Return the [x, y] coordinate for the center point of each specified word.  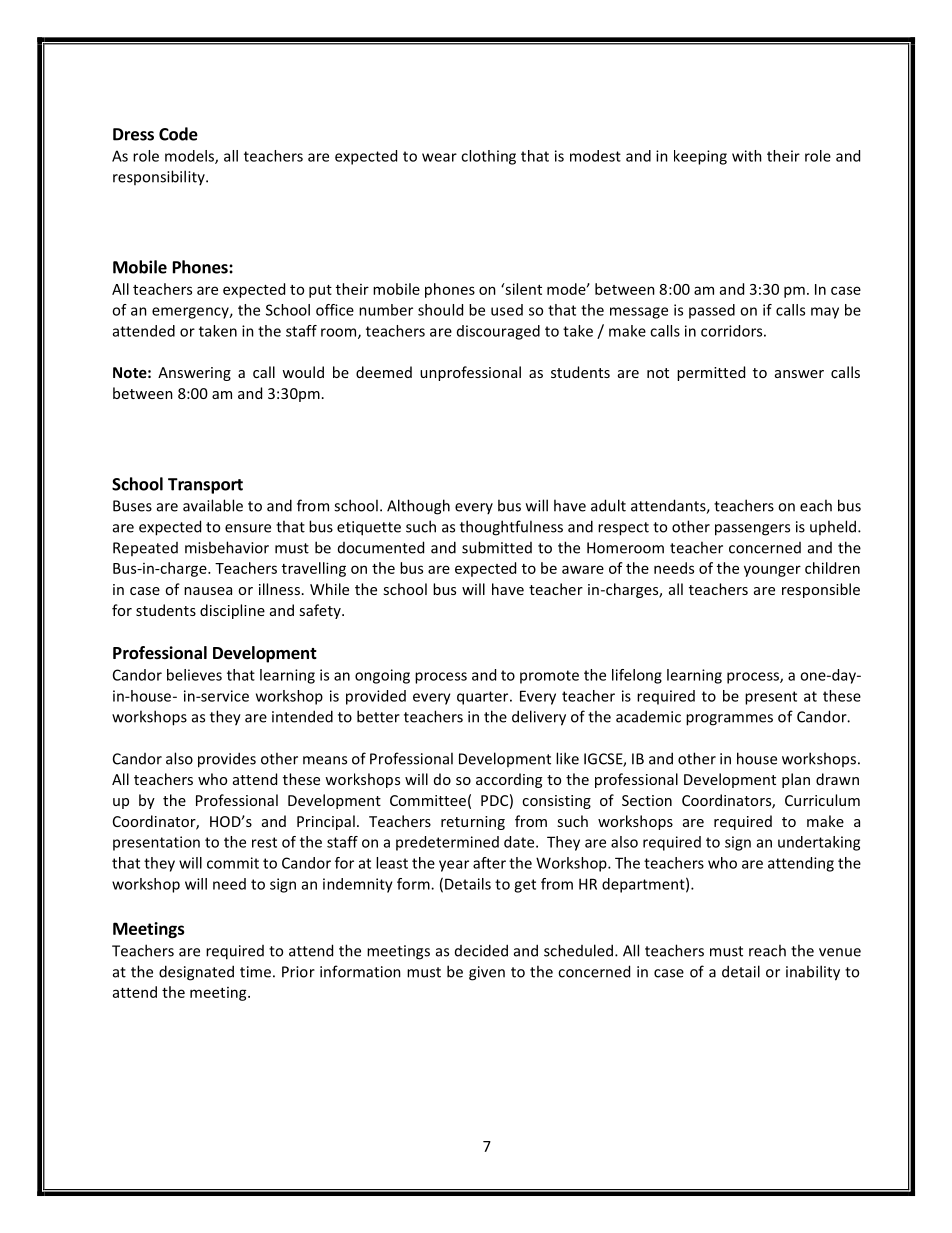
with [747, 156]
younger [772, 571]
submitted [497, 547]
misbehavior [227, 547]
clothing [488, 157]
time [255, 972]
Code [178, 134]
